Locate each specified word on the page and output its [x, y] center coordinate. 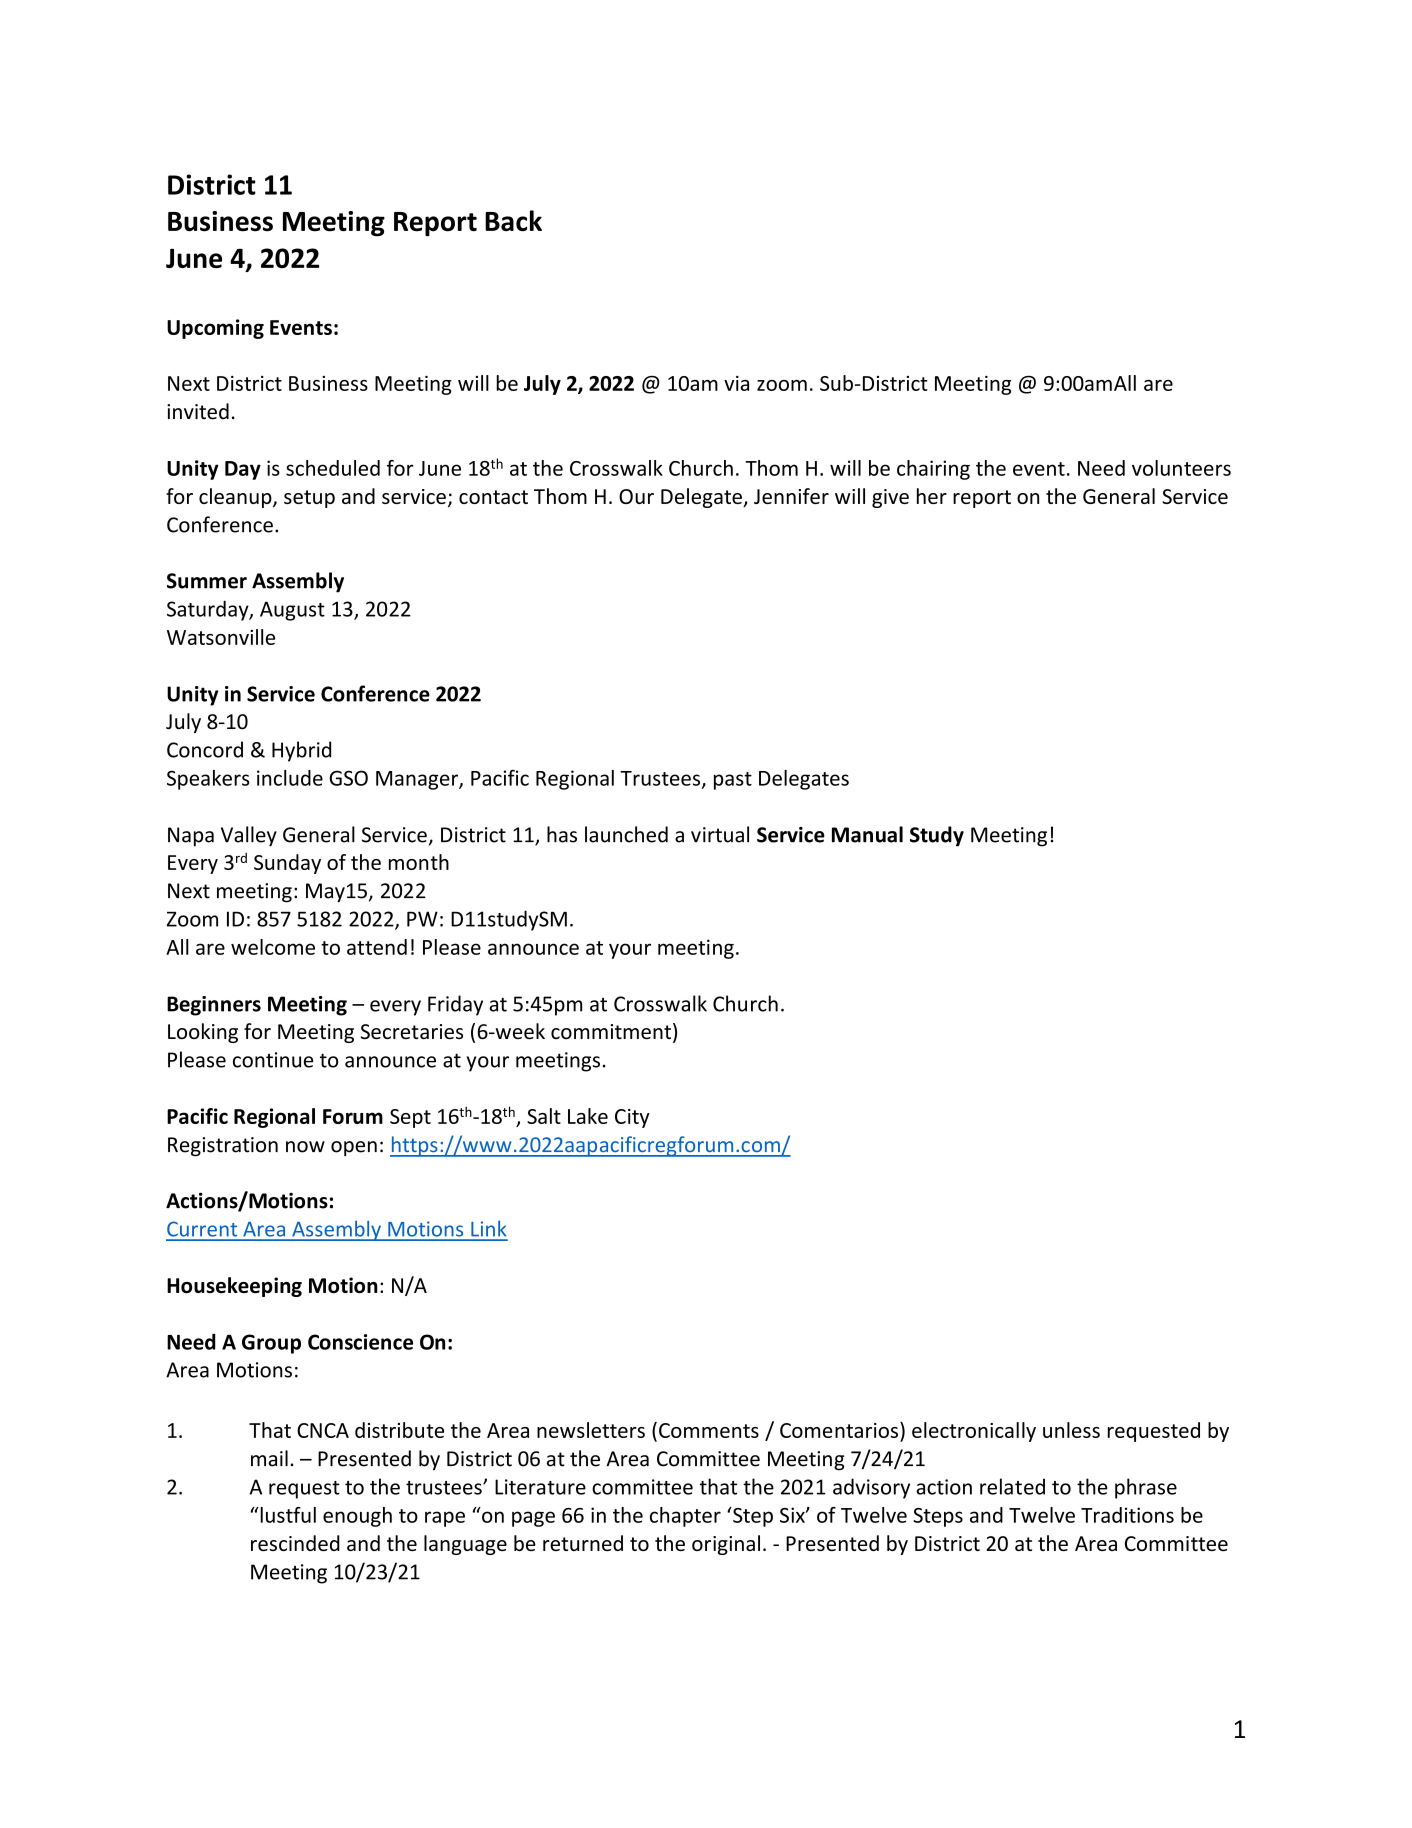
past [733, 781]
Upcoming [215, 329]
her [932, 496]
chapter [685, 1517]
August [292, 611]
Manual [867, 834]
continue [273, 1060]
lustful [287, 1515]
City [632, 1118]
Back [513, 221]
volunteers [1181, 468]
